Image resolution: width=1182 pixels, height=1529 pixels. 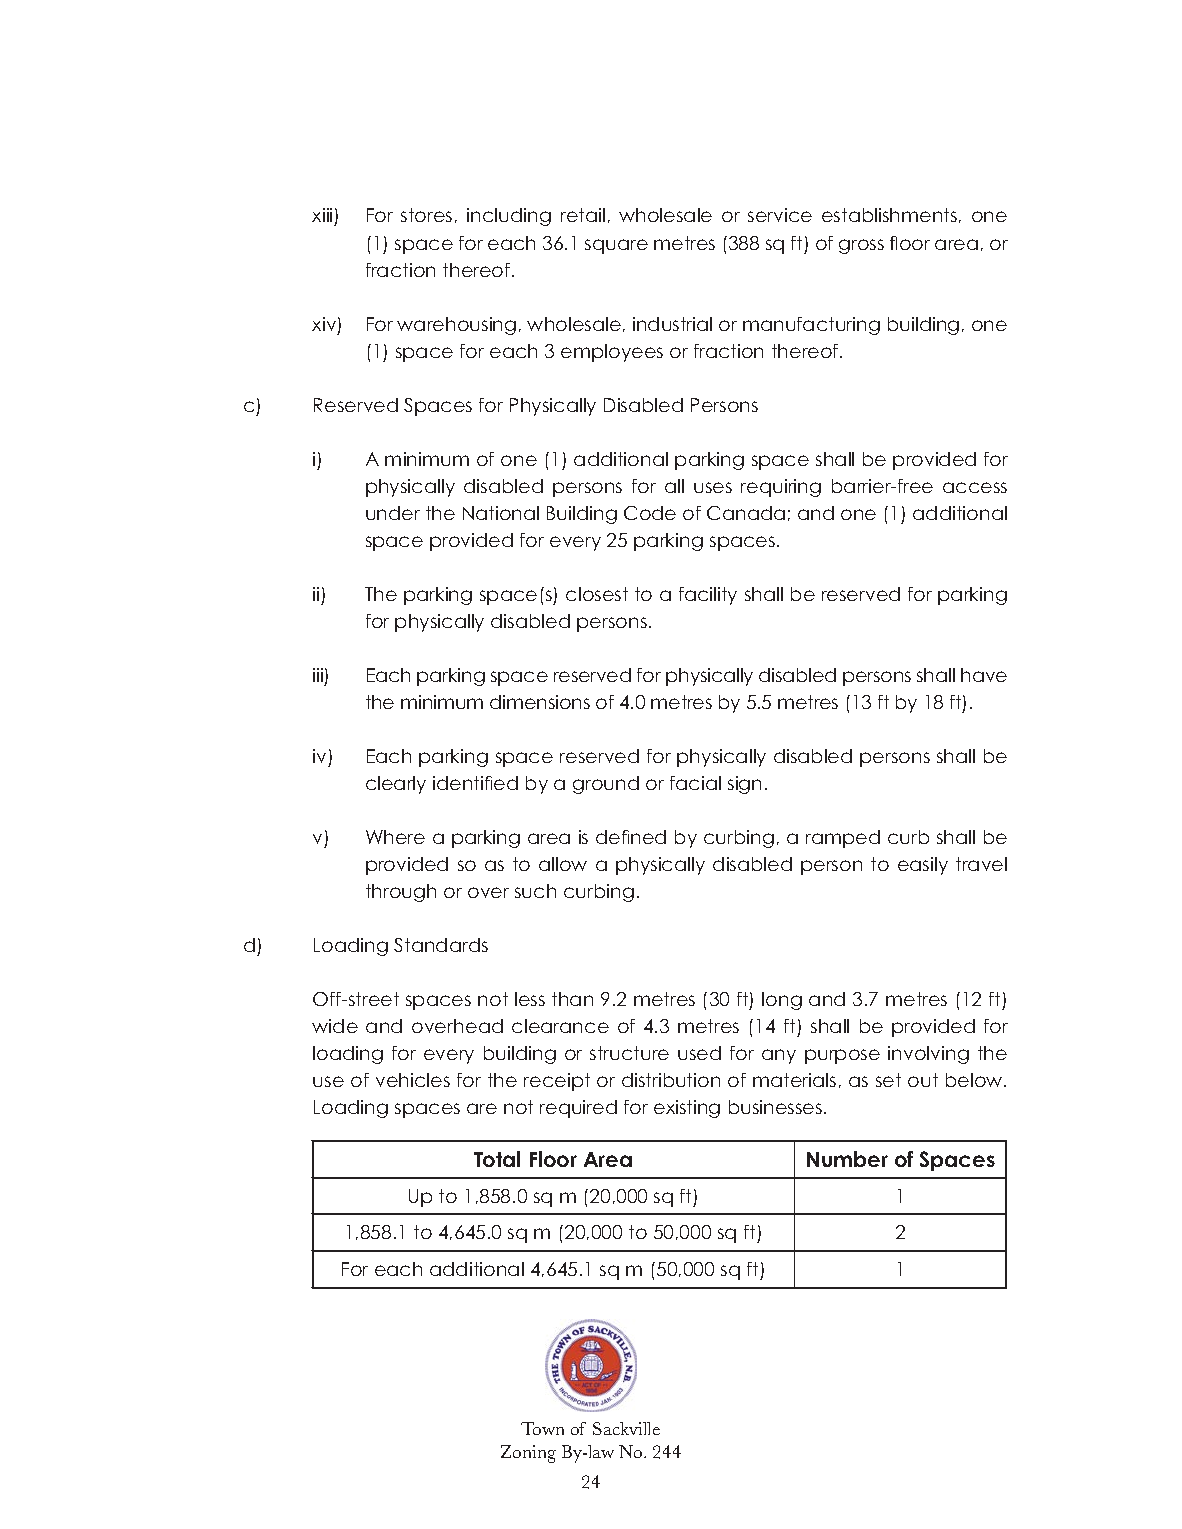 What do you see at coordinates (984, 675) in the screenshot?
I see `have` at bounding box center [984, 675].
